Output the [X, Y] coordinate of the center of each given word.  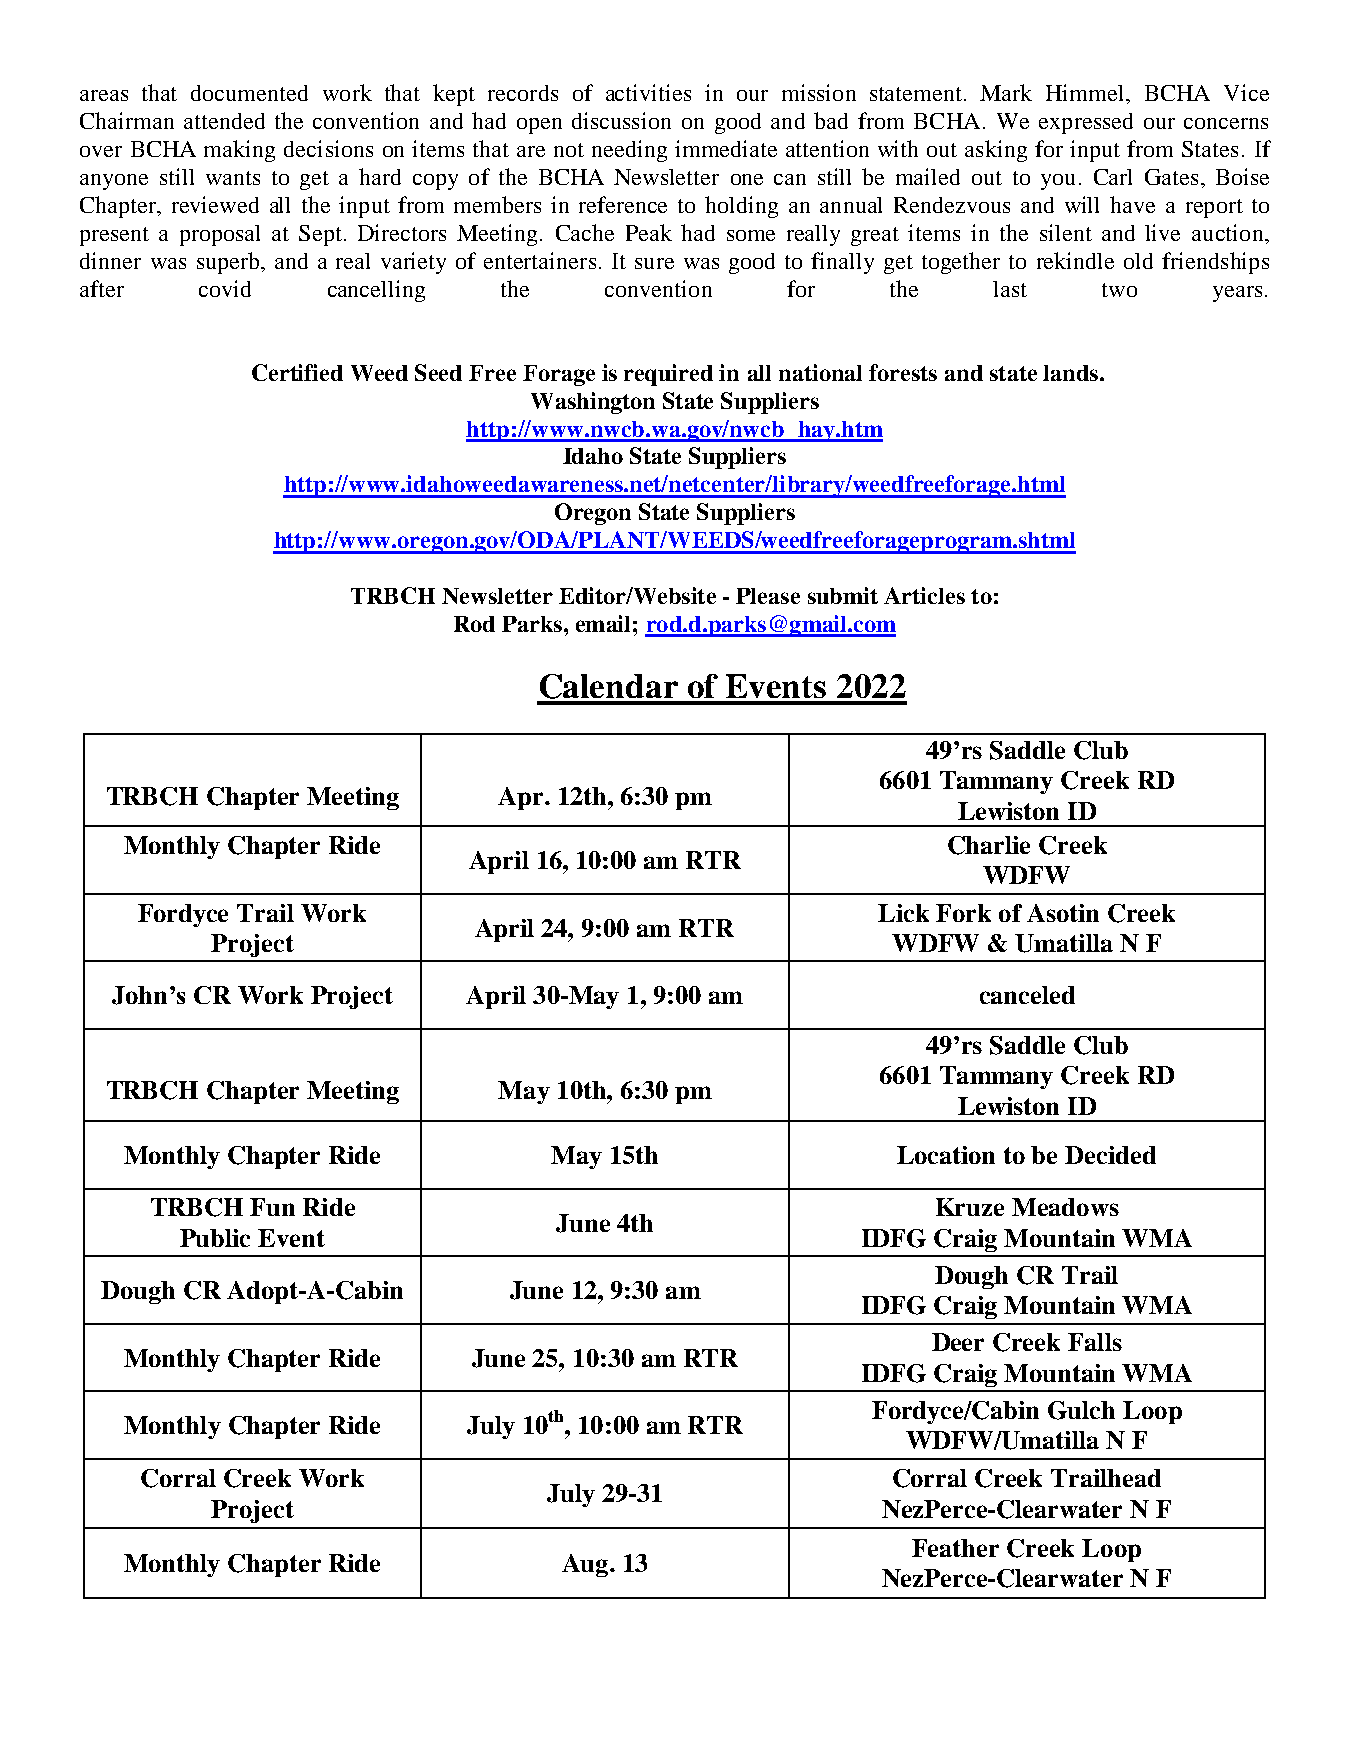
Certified [297, 372]
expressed [1086, 123]
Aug [586, 1565]
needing [629, 151]
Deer [958, 1342]
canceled [1027, 995]
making [239, 151]
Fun [272, 1207]
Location [946, 1155]
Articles [924, 595]
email [603, 623]
